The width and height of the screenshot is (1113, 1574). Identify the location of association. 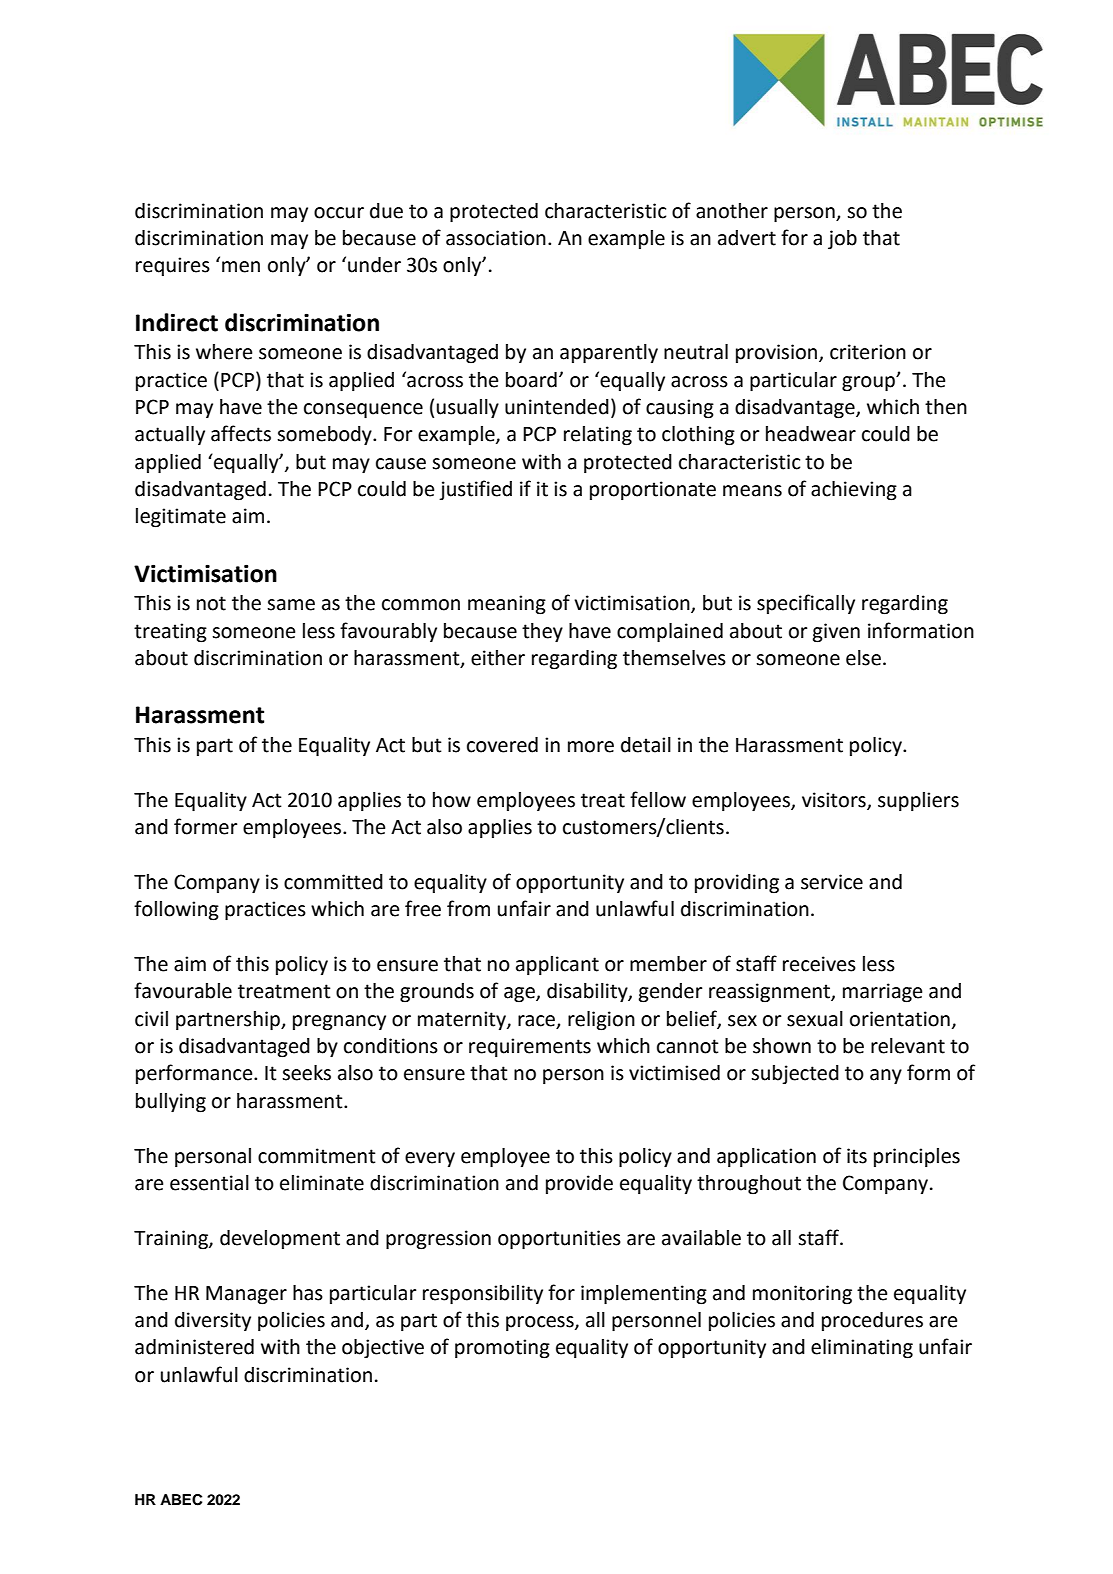
(496, 238).
